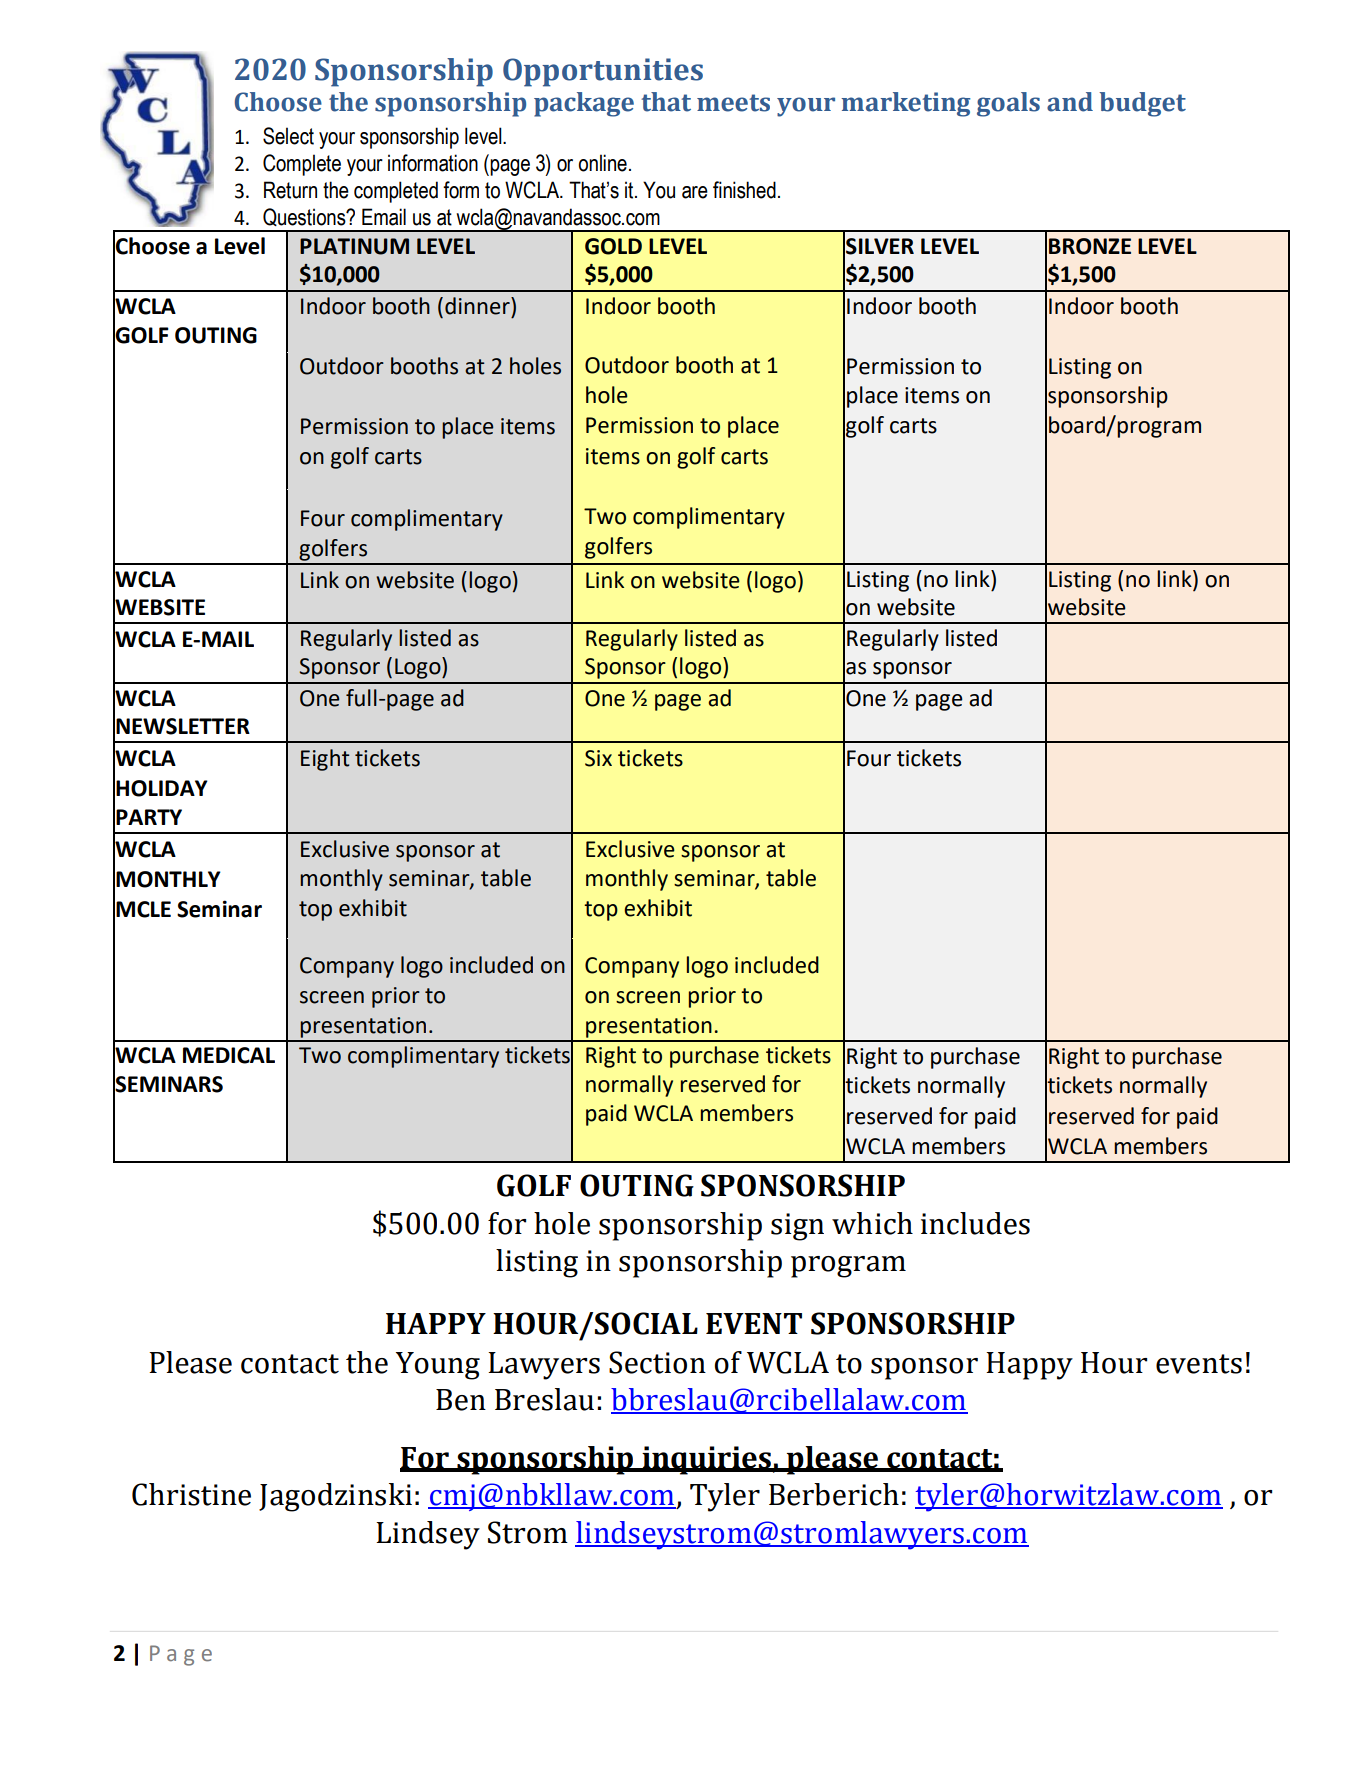 This screenshot has height=1775, width=1372. Describe the element at coordinates (325, 760) in the screenshot. I see `Eight` at that location.
